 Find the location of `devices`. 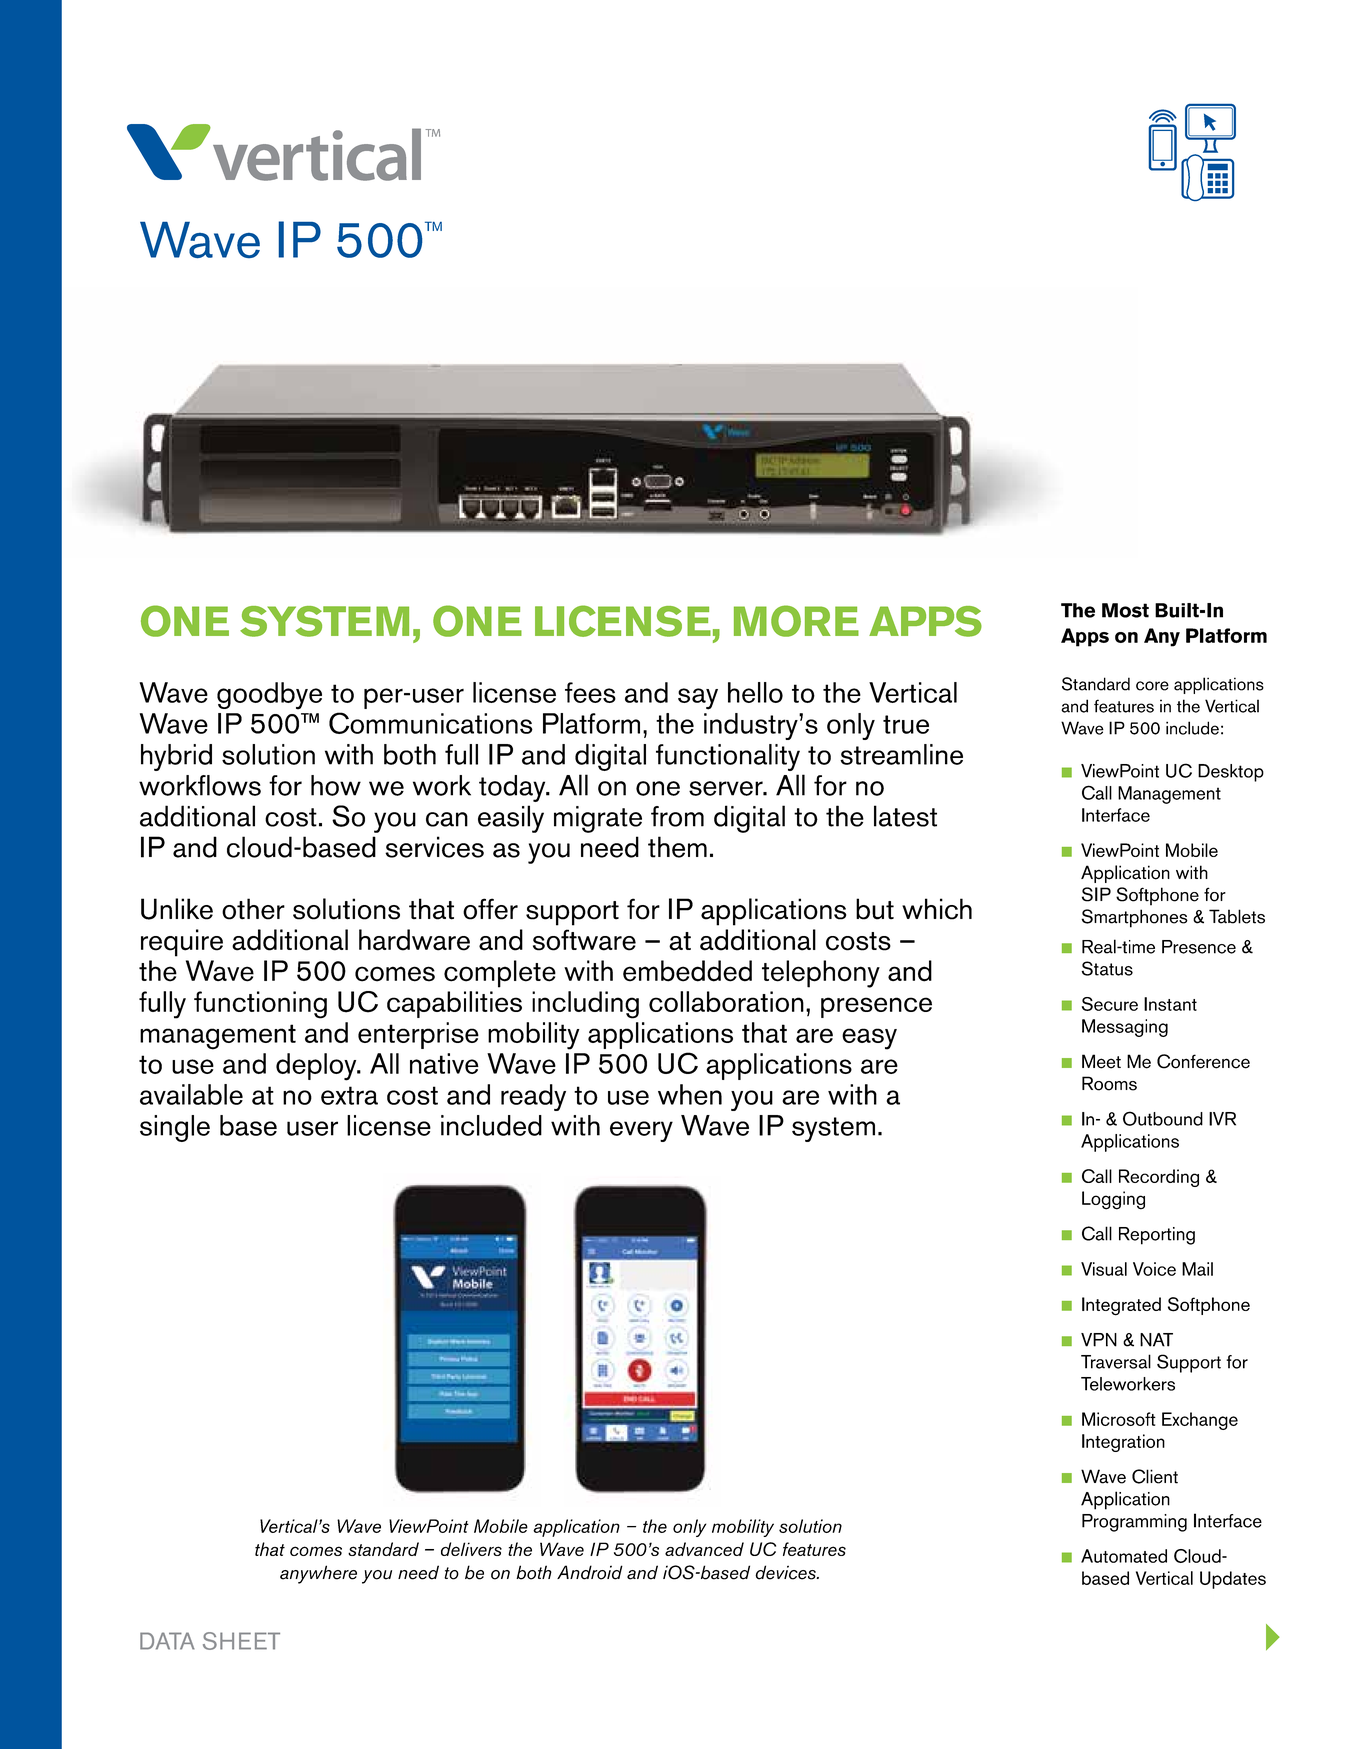

devices is located at coordinates (786, 1572).
